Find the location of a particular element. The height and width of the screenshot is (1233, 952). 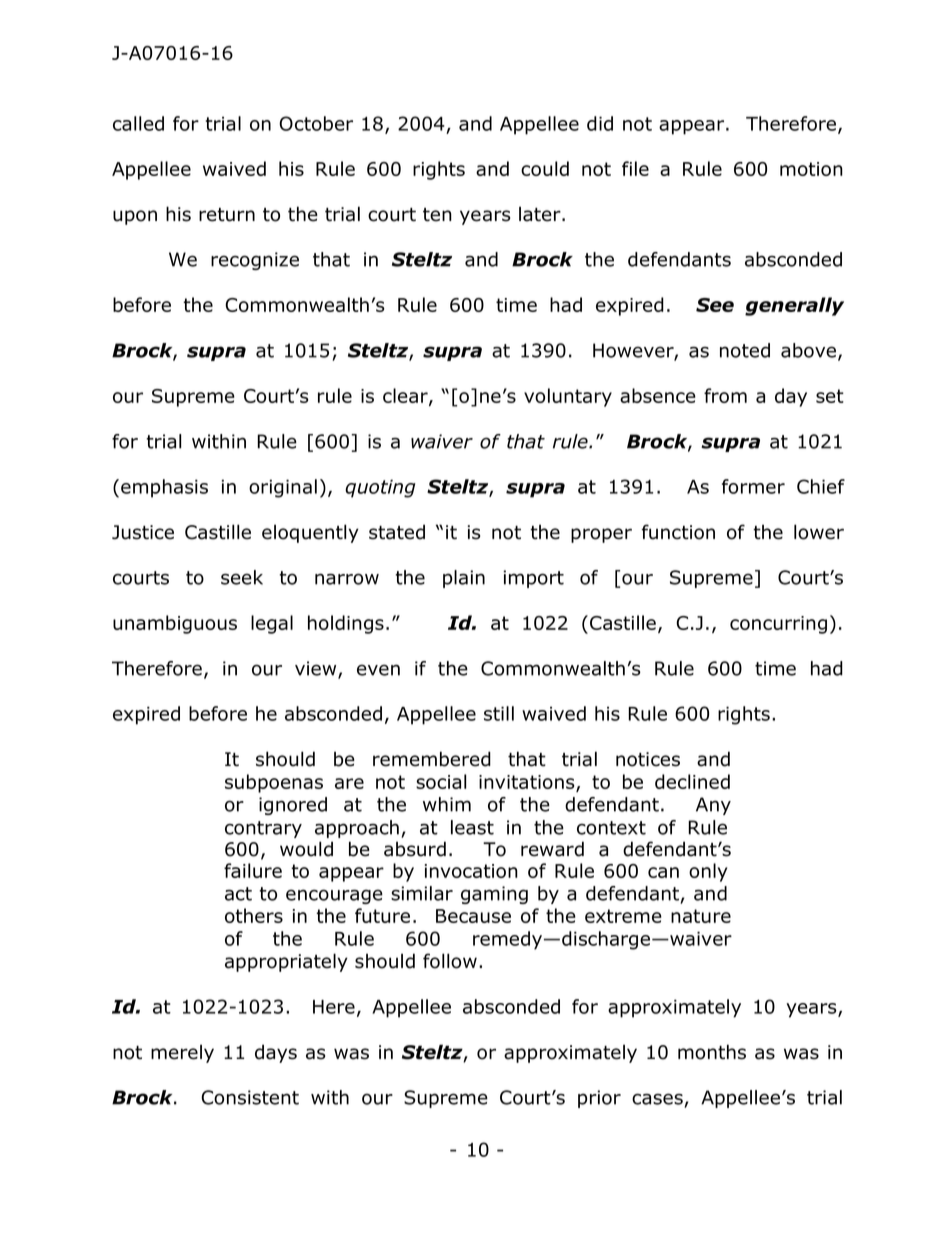

subpoenas is located at coordinates (274, 783).
